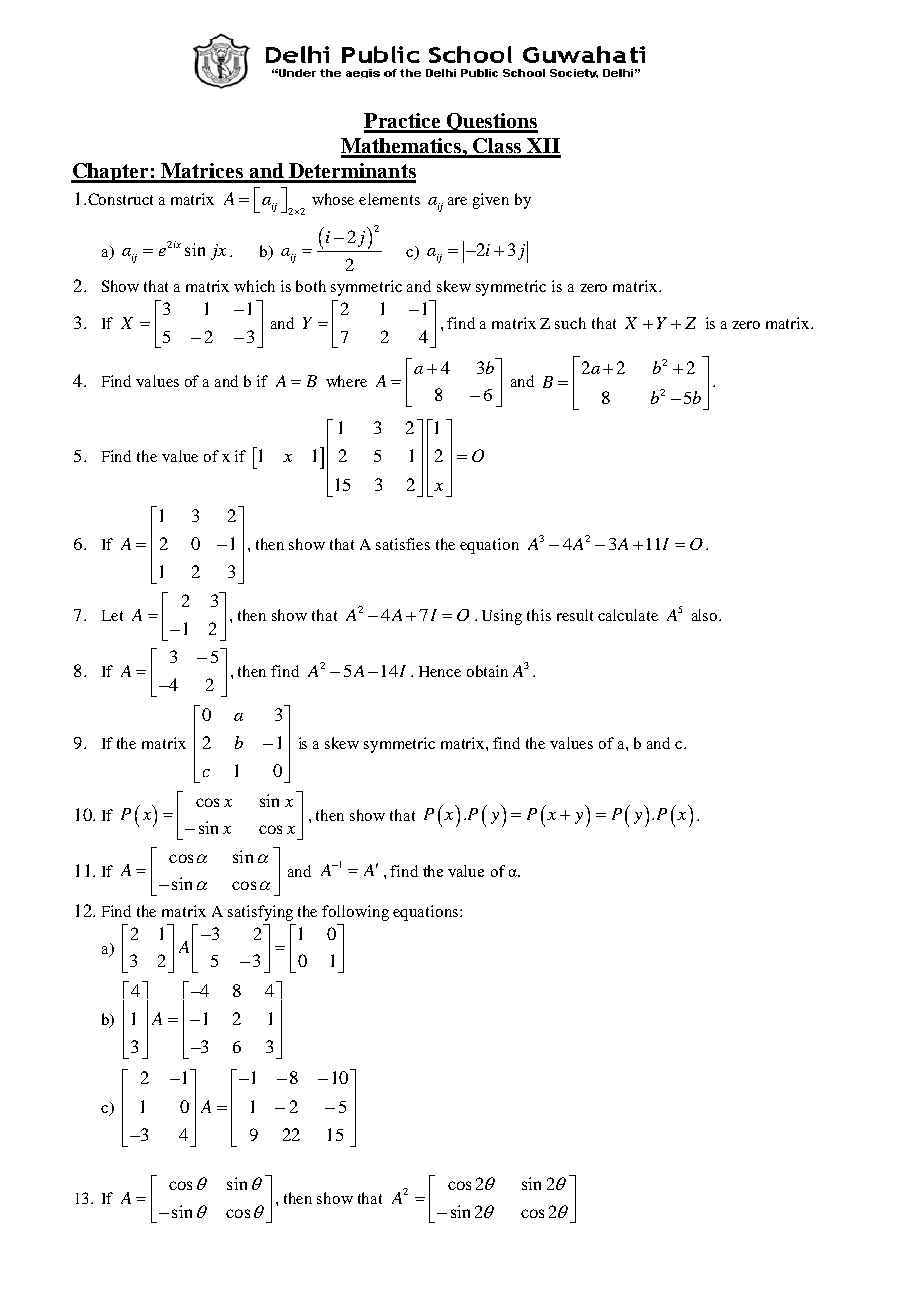  I want to click on elements, so click(389, 199).
